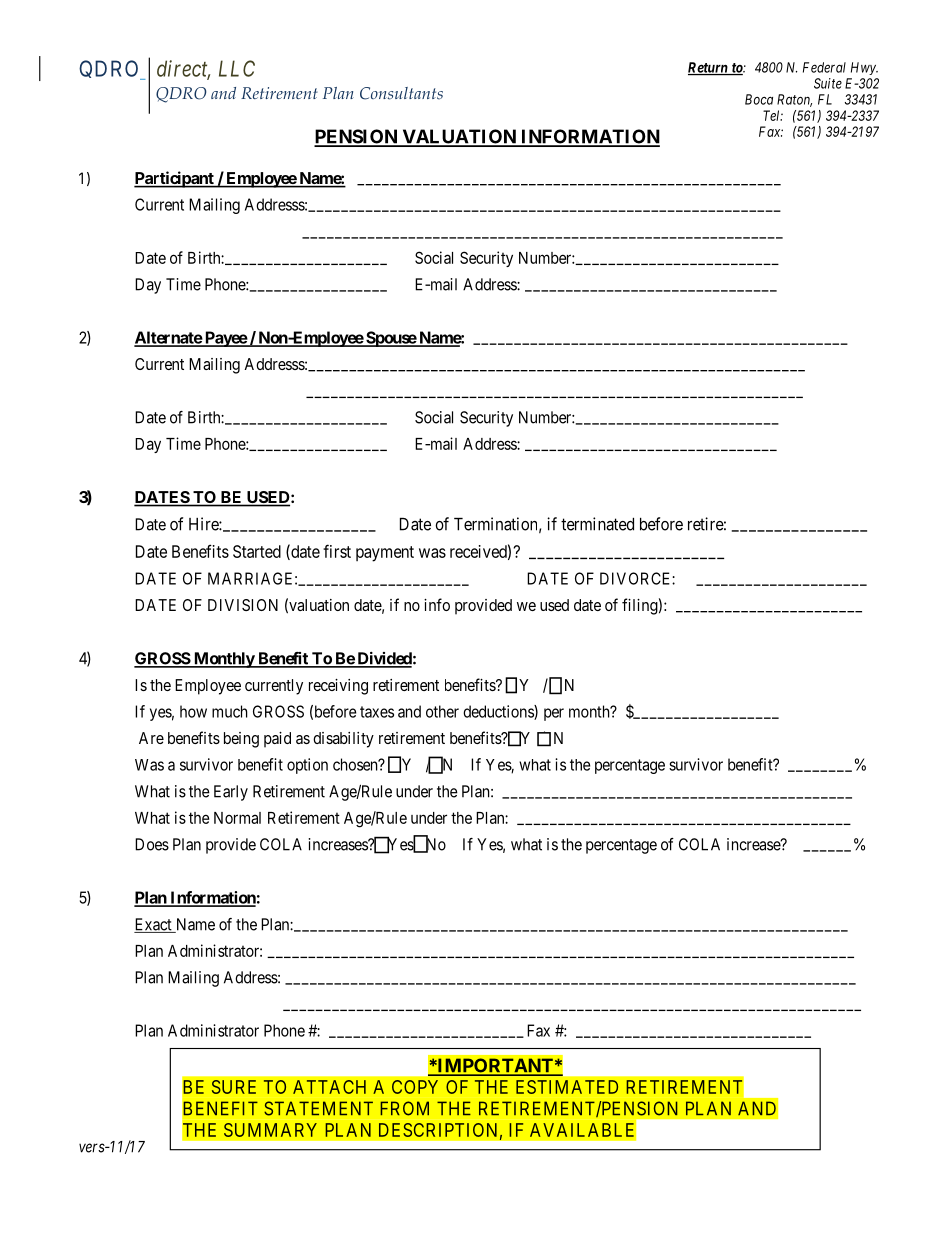 The width and height of the image is (952, 1233). Describe the element at coordinates (234, 1087) in the image. I see `SURE` at that location.
